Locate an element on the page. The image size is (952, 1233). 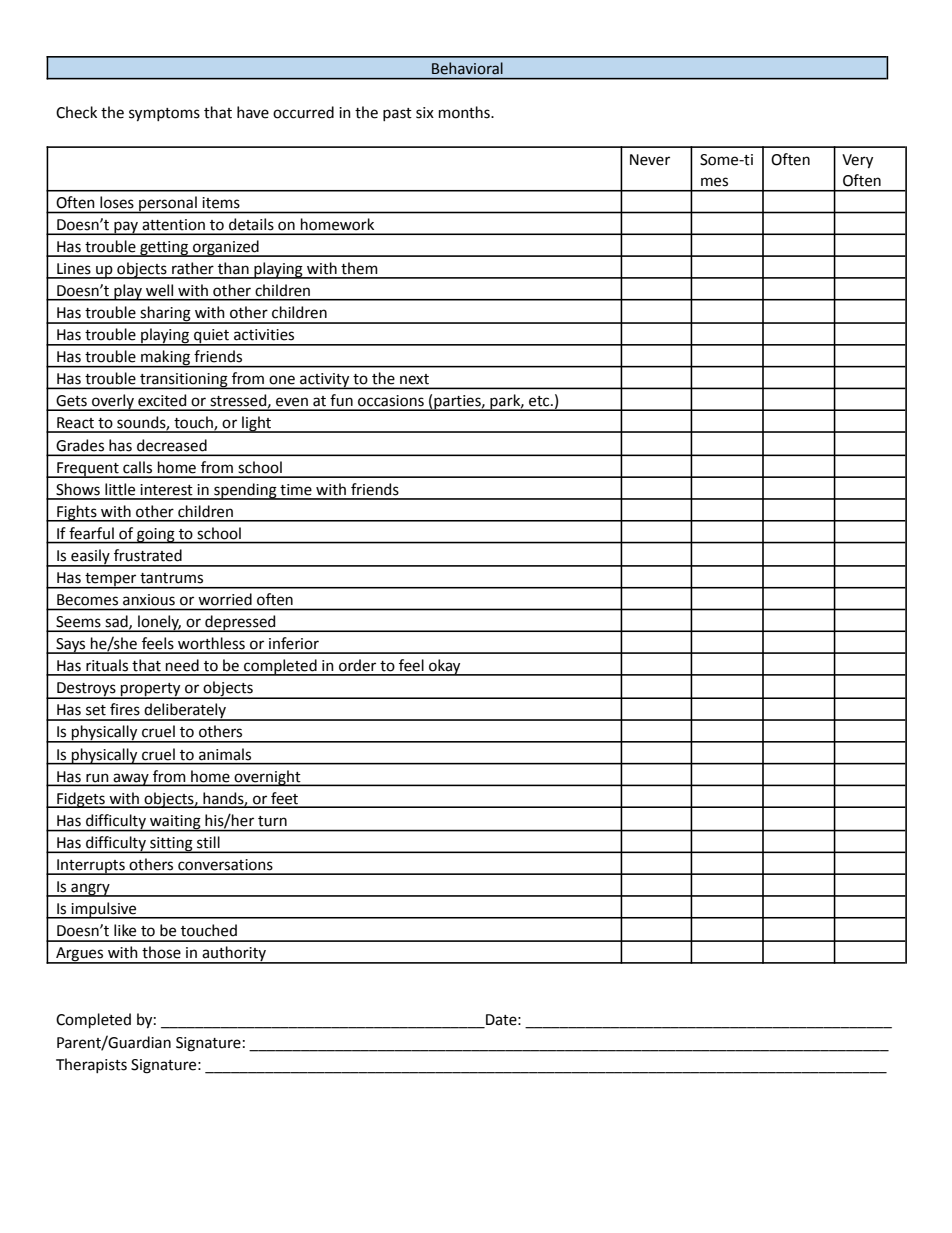
tantrums is located at coordinates (171, 578).
